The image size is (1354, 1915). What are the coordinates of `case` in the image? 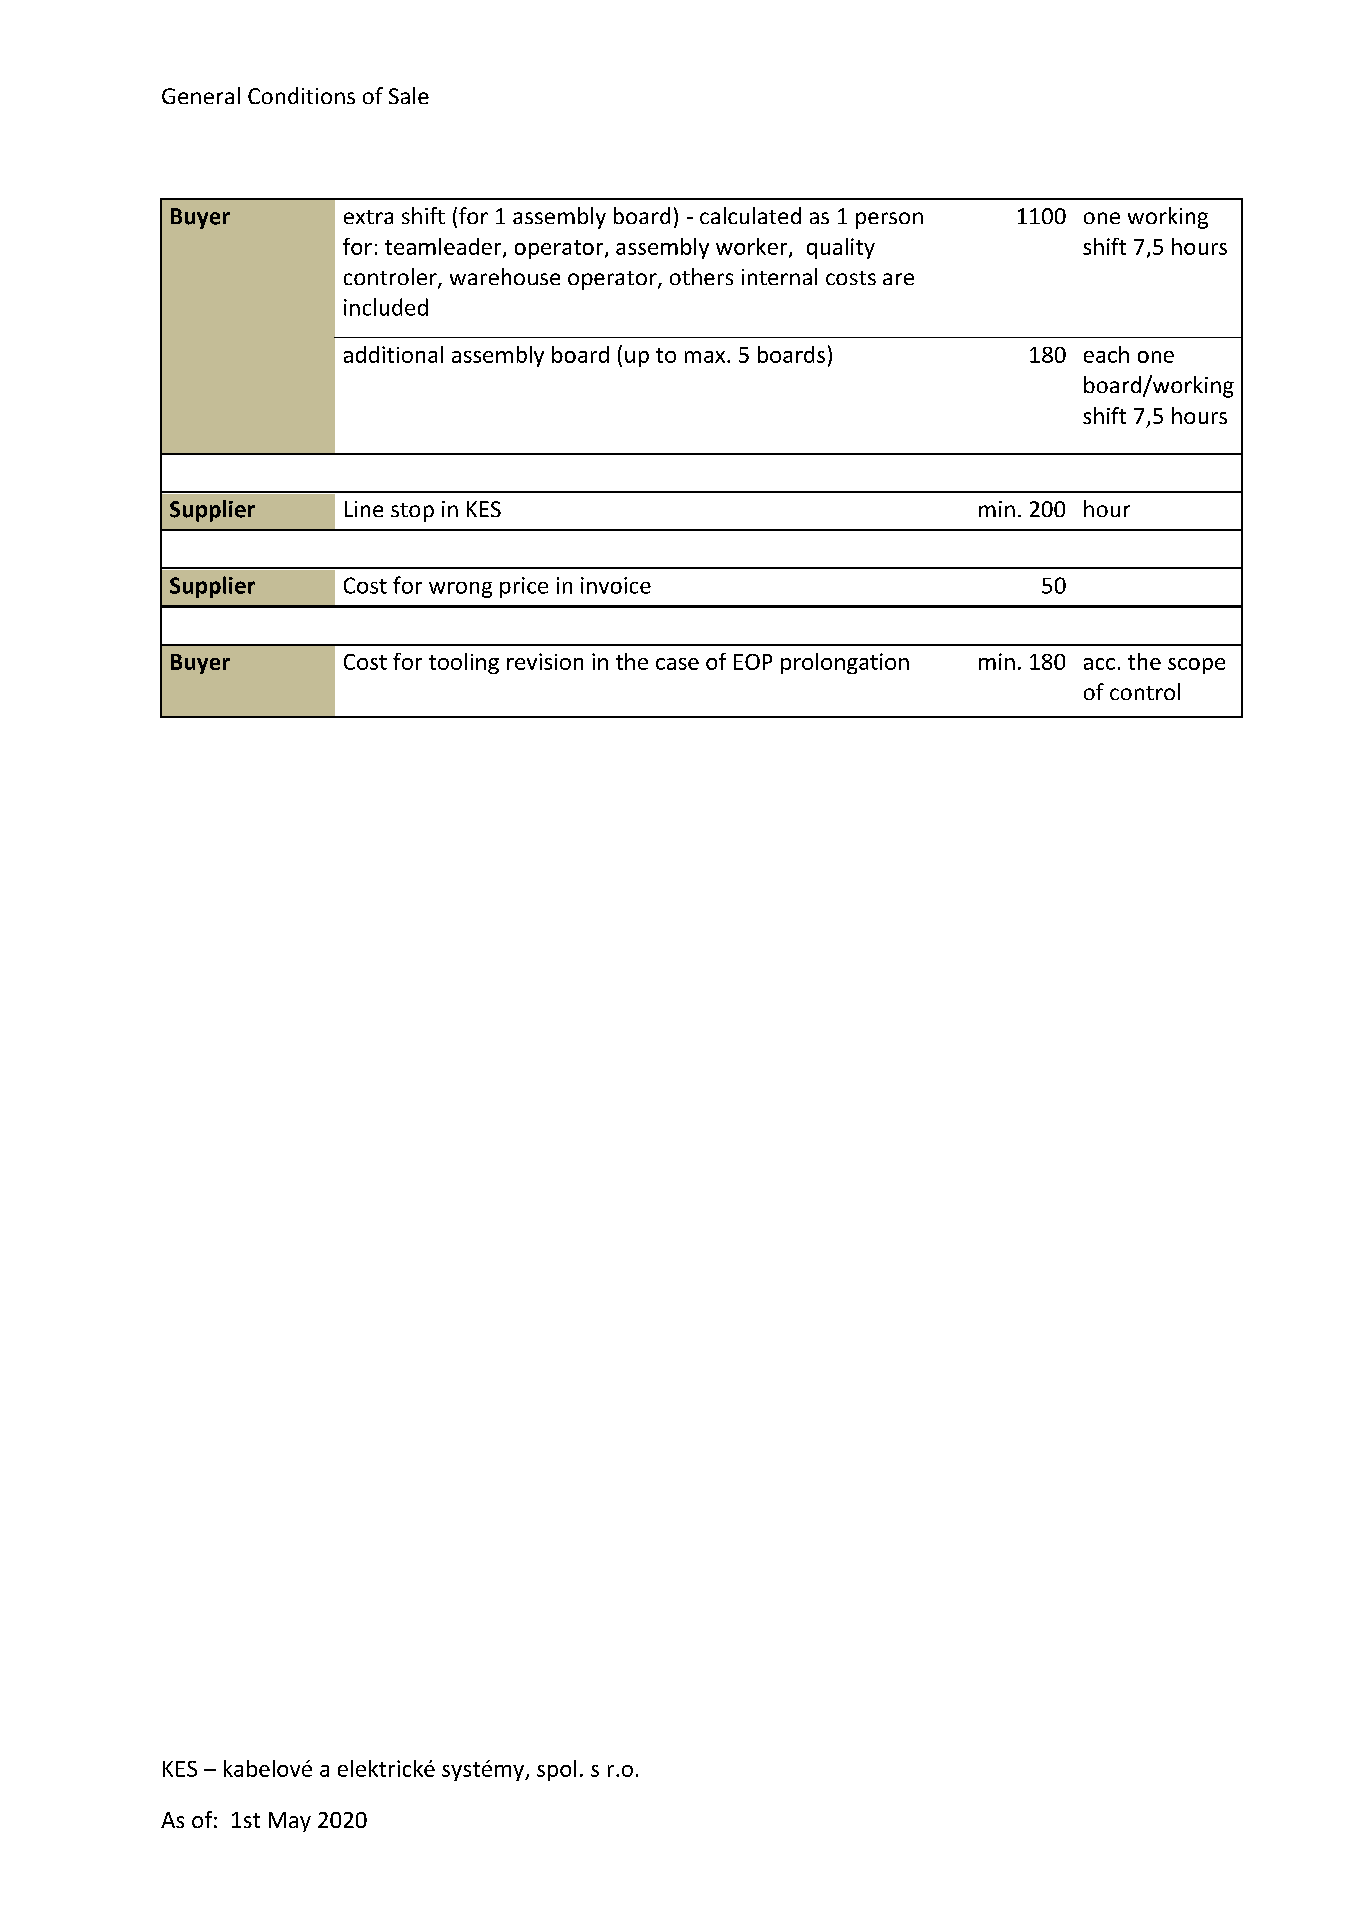 It's located at (677, 664).
